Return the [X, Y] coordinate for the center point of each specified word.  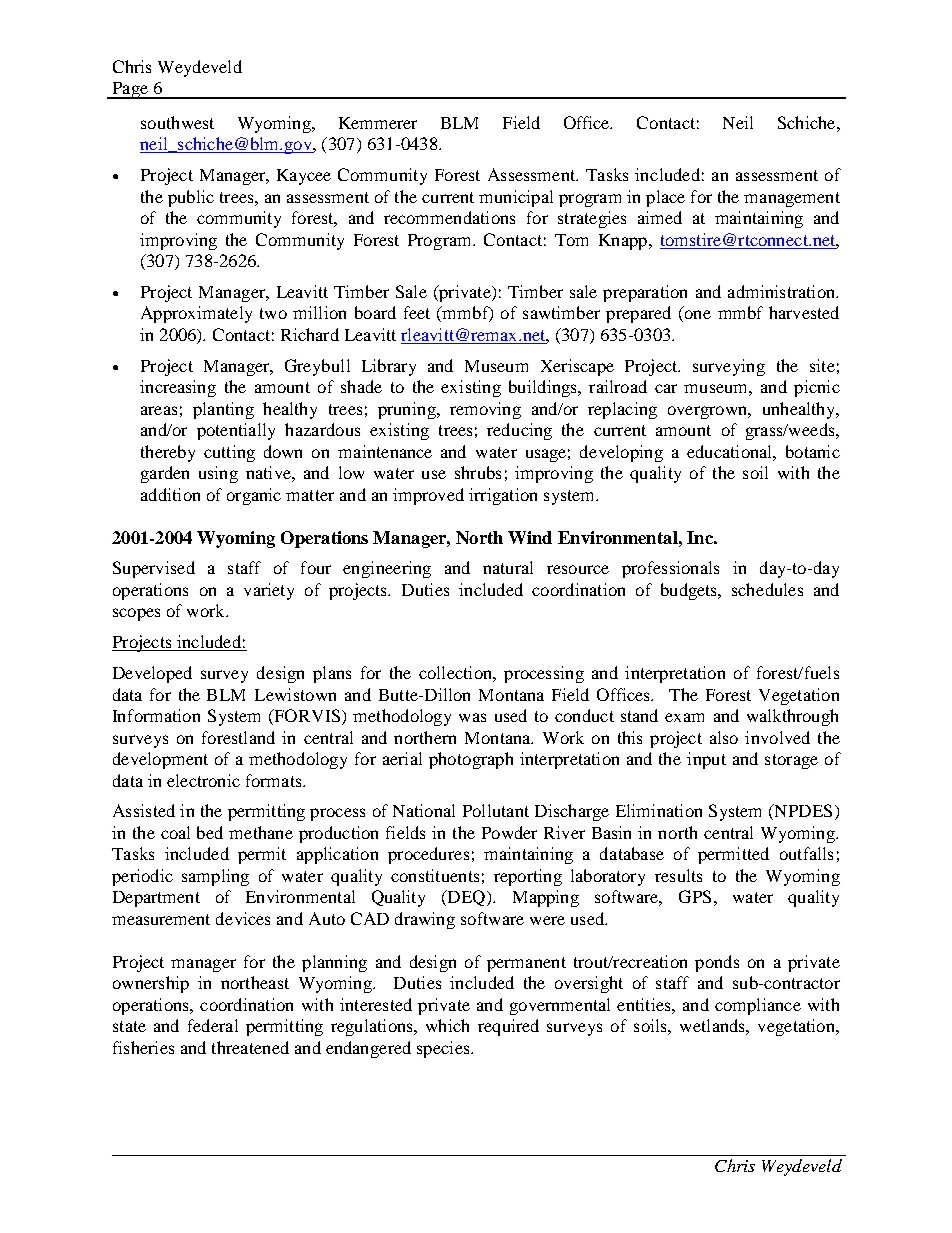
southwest [177, 122]
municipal [516, 198]
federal [213, 1025]
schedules [767, 589]
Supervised [154, 569]
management [792, 199]
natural [508, 567]
